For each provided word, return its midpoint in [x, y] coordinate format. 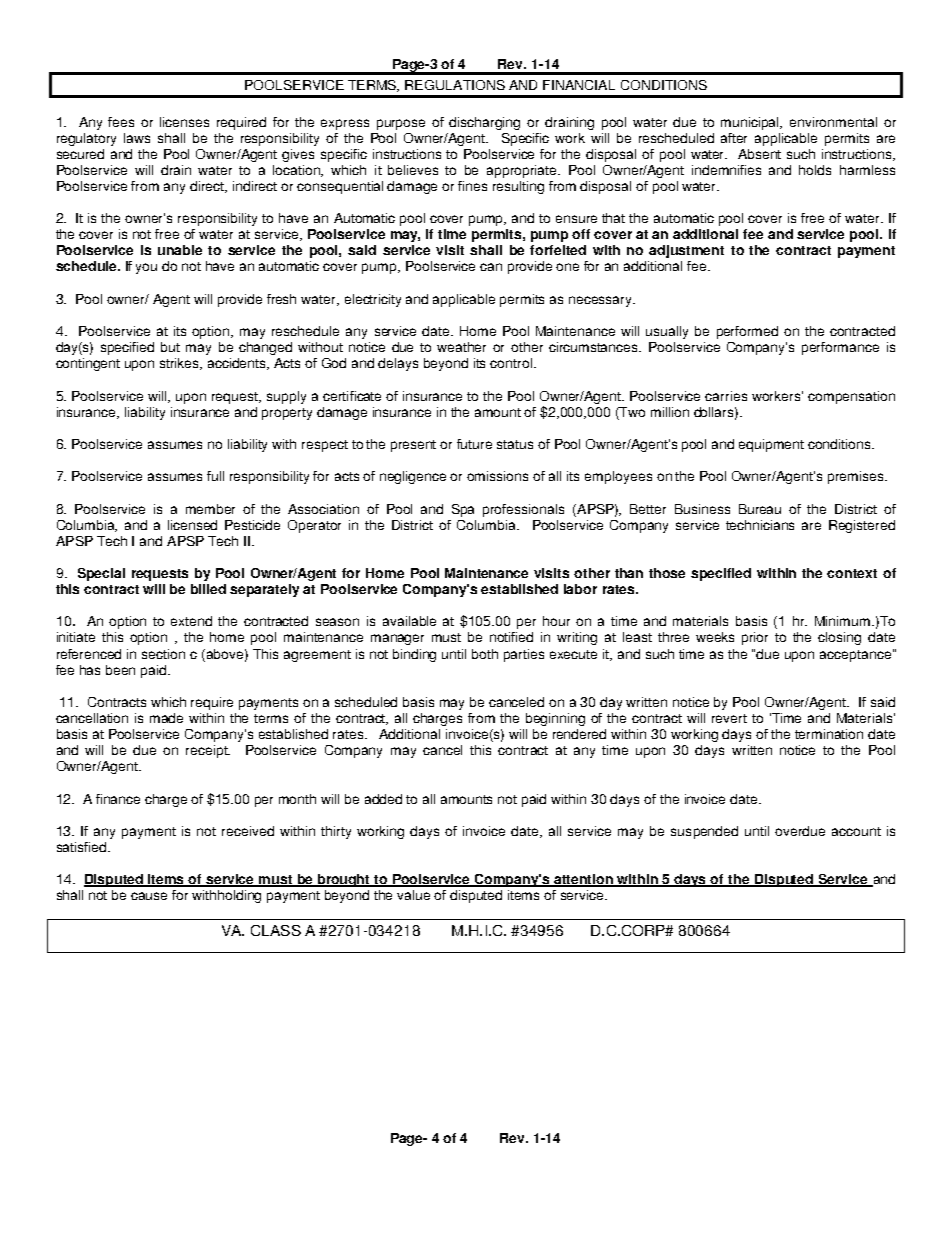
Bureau [760, 509]
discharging [484, 123]
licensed [192, 525]
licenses [184, 122]
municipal [751, 123]
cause [149, 896]
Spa [463, 510]
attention [584, 880]
